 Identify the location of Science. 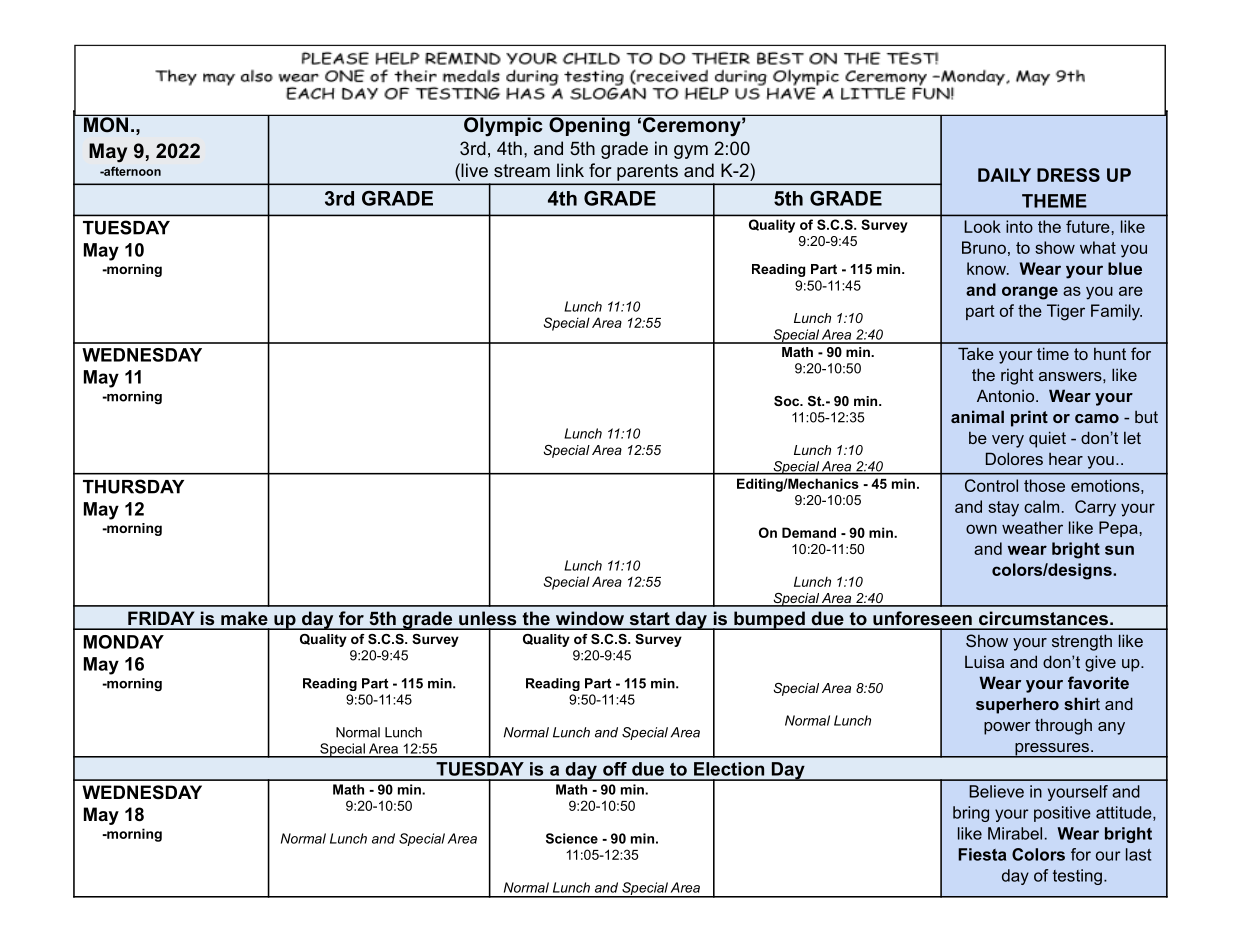
(572, 838).
